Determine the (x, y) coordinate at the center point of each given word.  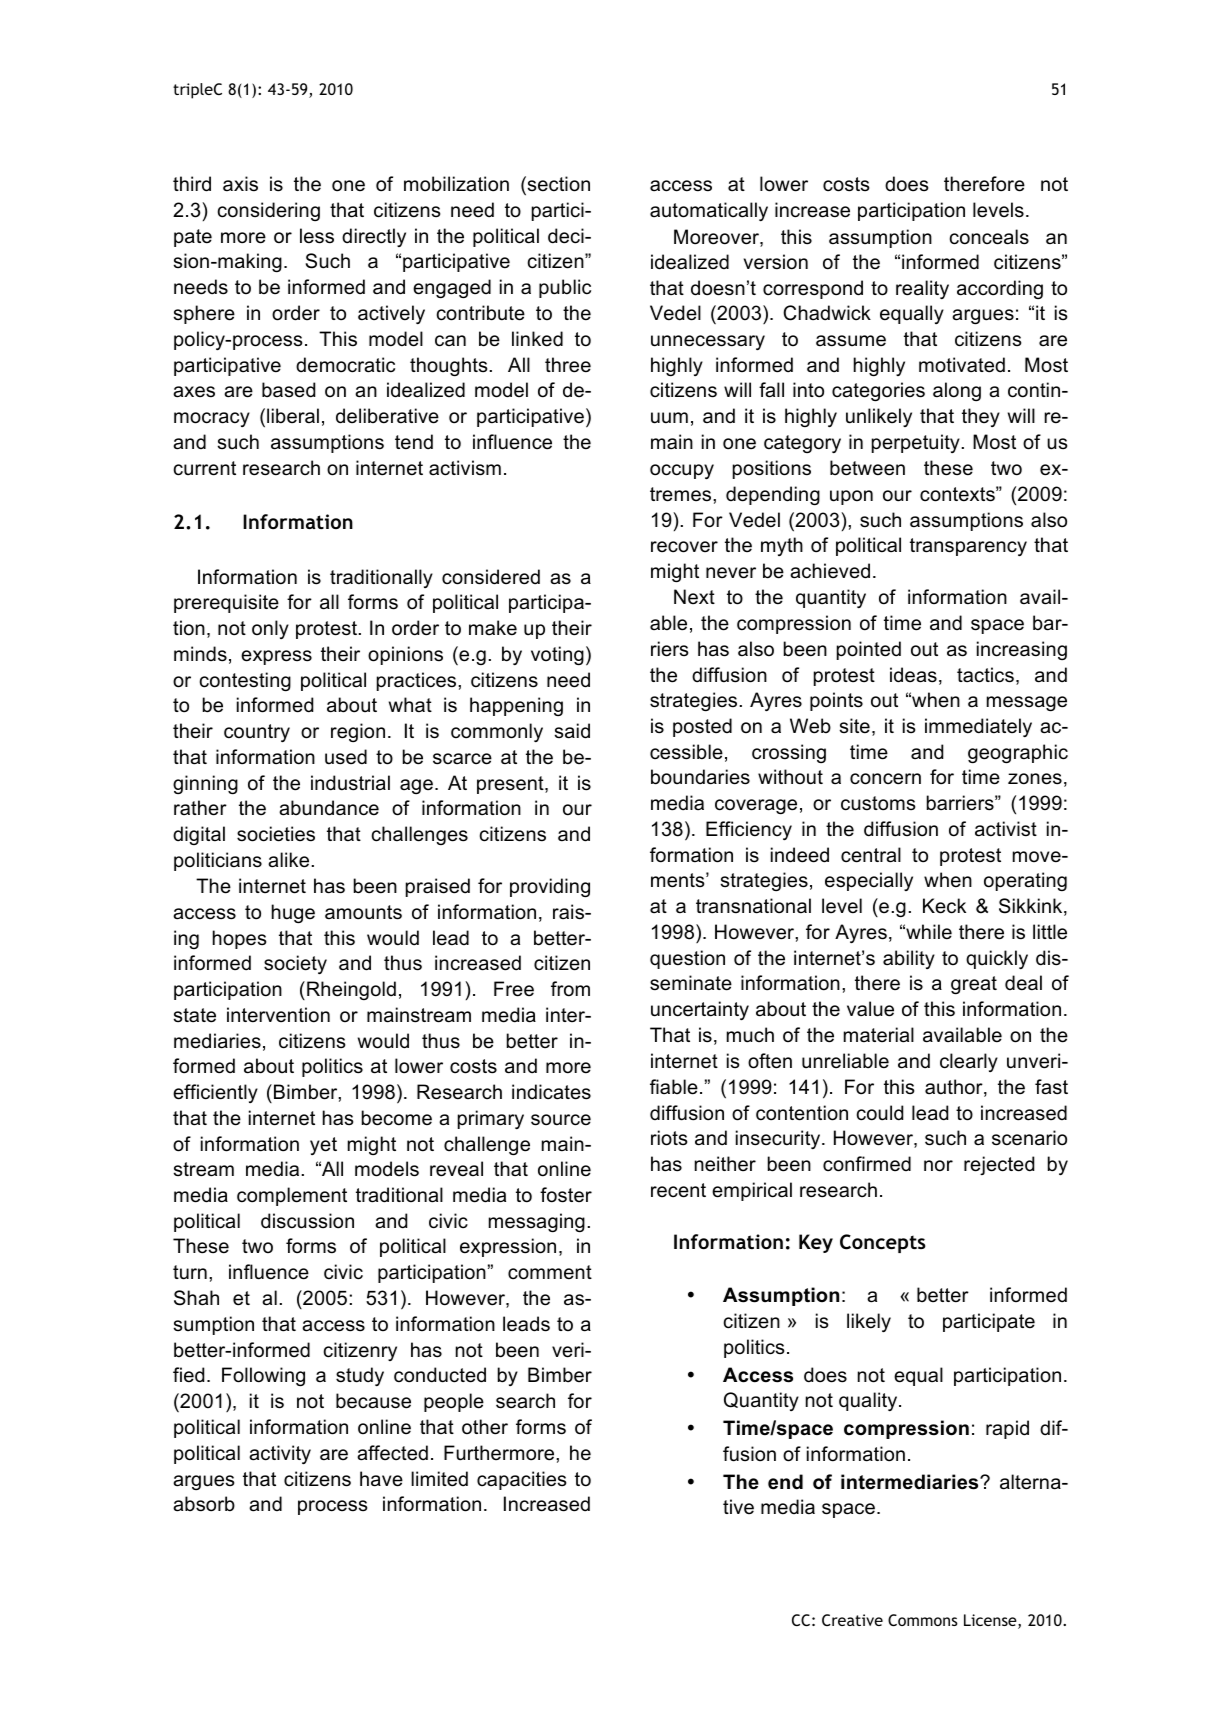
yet (323, 1146)
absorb (204, 1504)
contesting (245, 681)
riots (669, 1138)
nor (938, 1166)
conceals (989, 237)
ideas (913, 675)
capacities (521, 1480)
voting (557, 655)
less (317, 236)
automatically (709, 211)
